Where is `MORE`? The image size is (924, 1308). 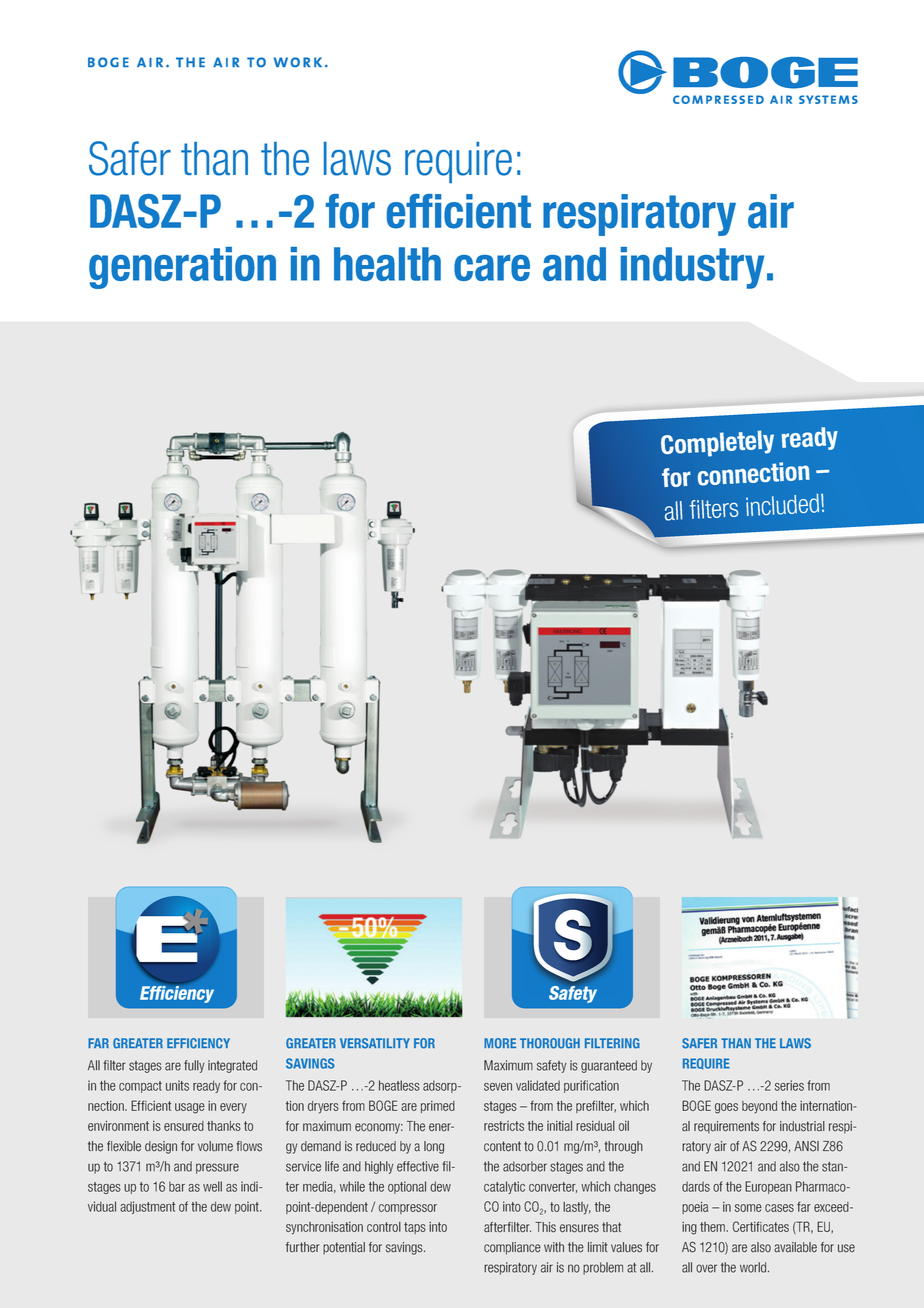 MORE is located at coordinates (500, 1043).
